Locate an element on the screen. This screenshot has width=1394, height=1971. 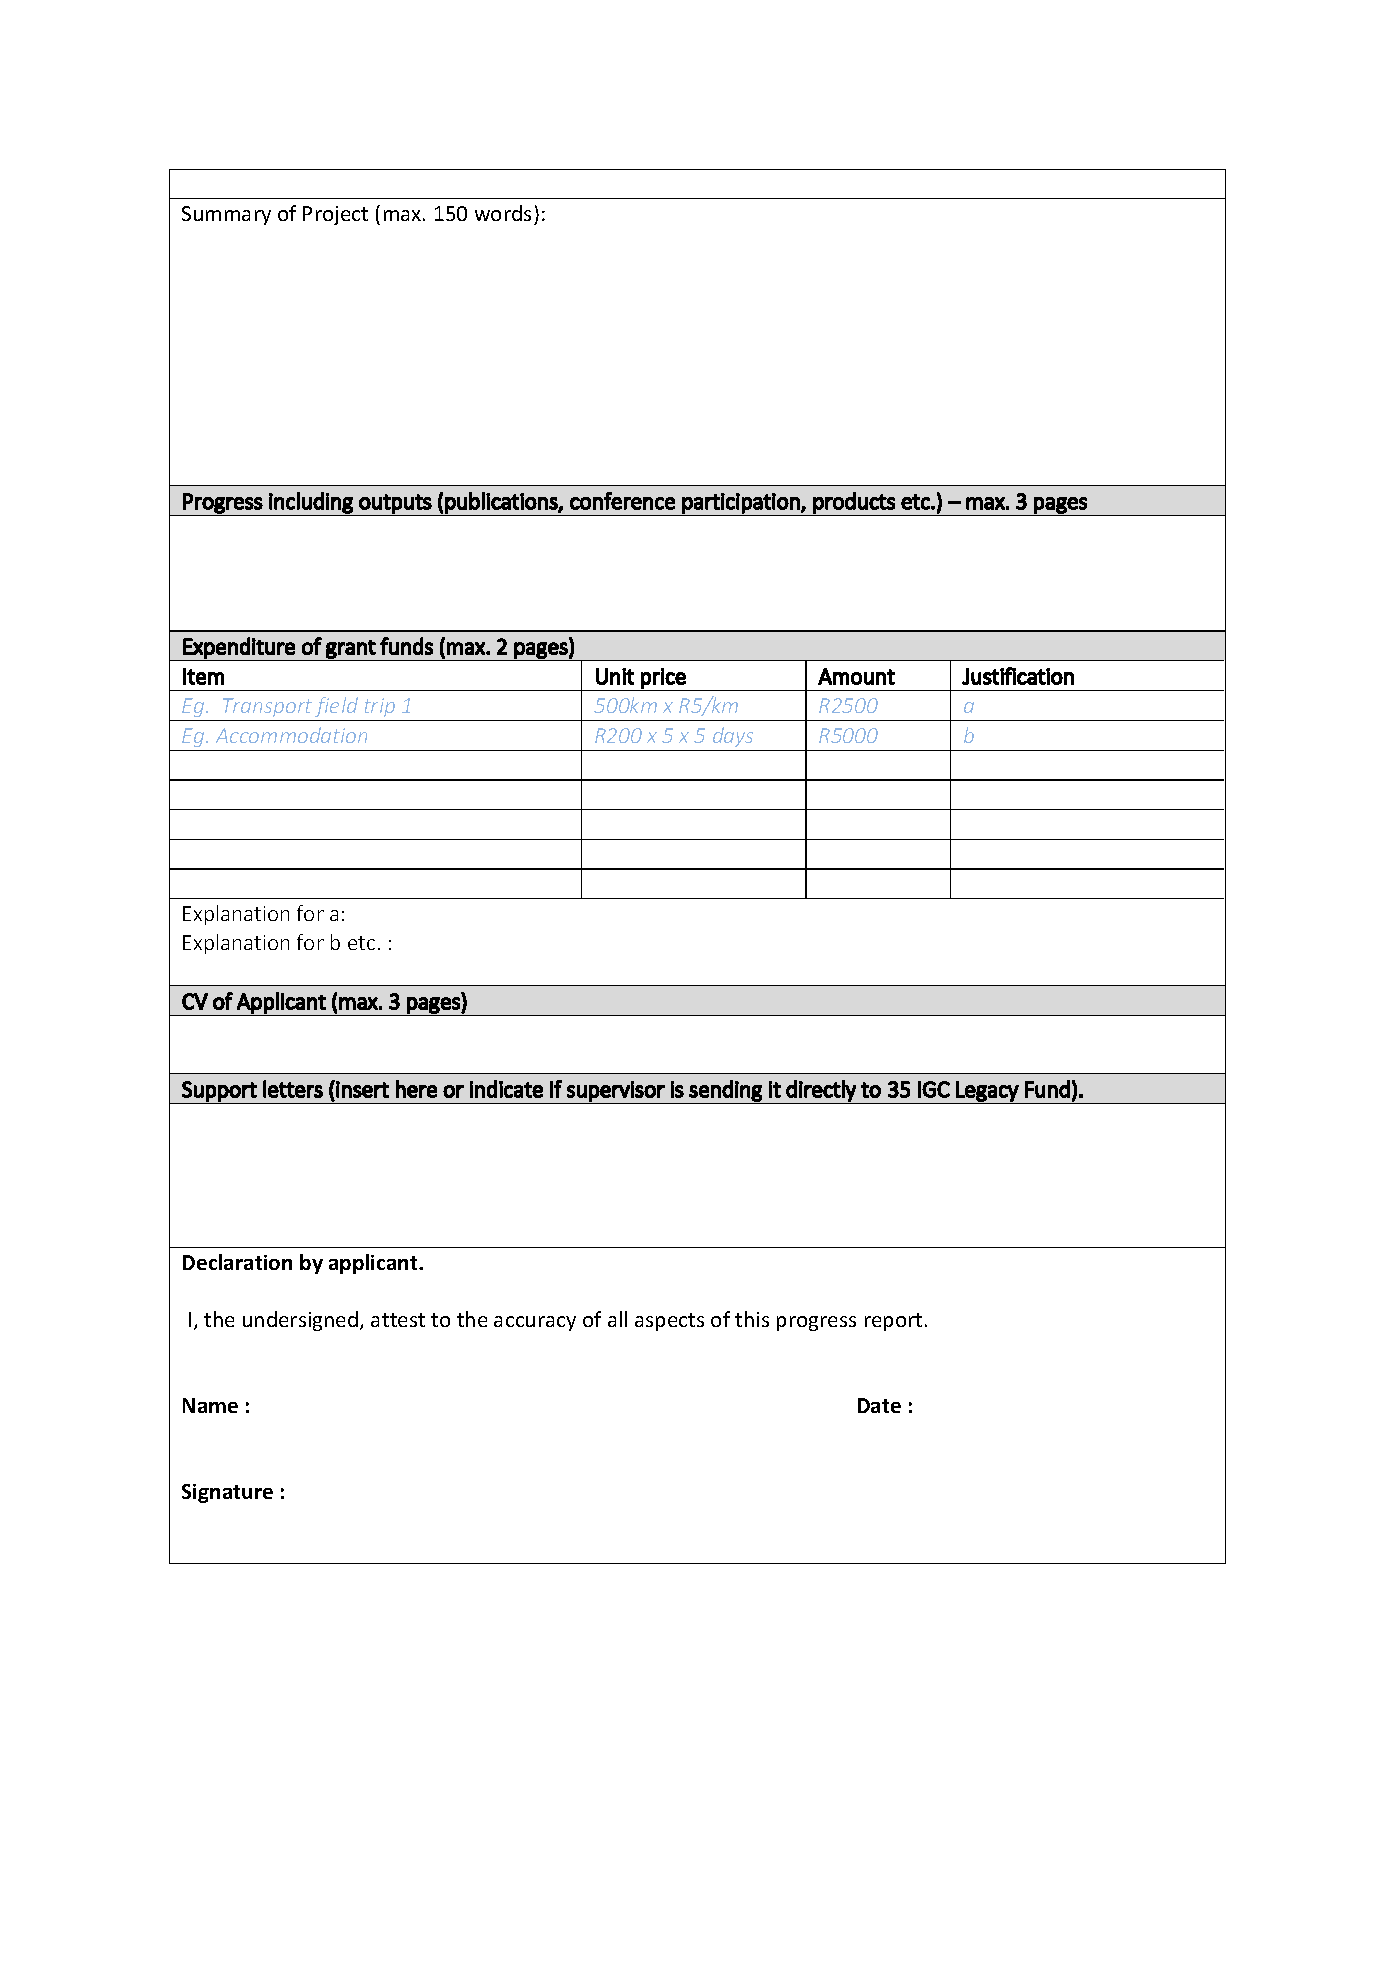
including is located at coordinates (311, 503).
